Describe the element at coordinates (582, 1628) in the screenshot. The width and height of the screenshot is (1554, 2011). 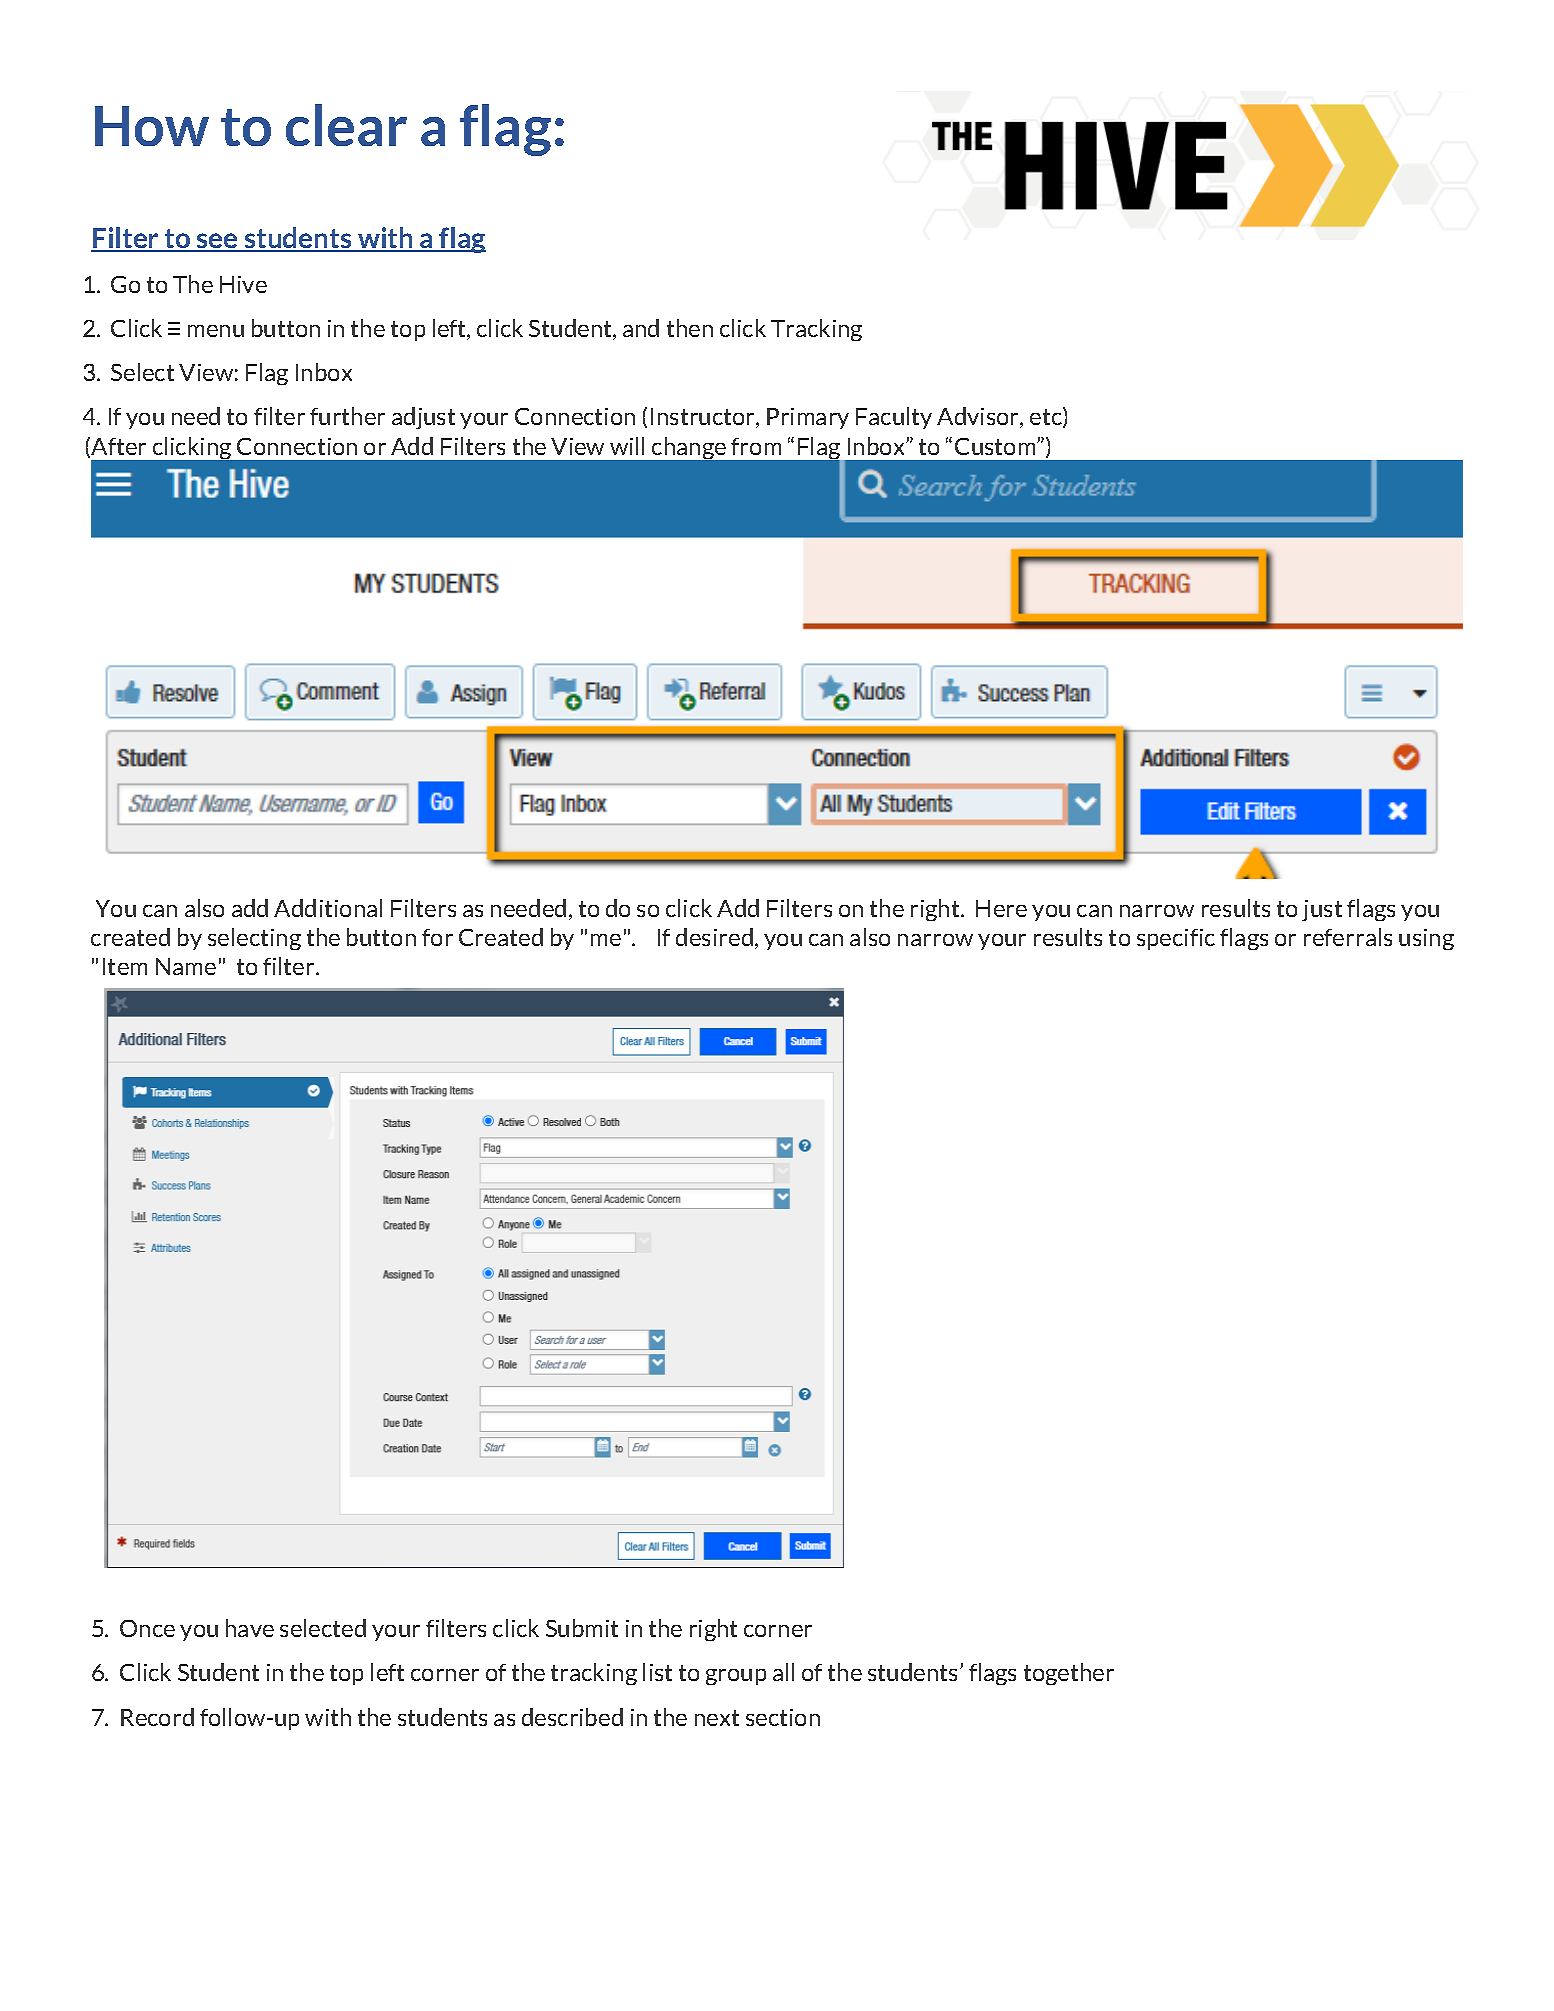
I see `Submit` at that location.
